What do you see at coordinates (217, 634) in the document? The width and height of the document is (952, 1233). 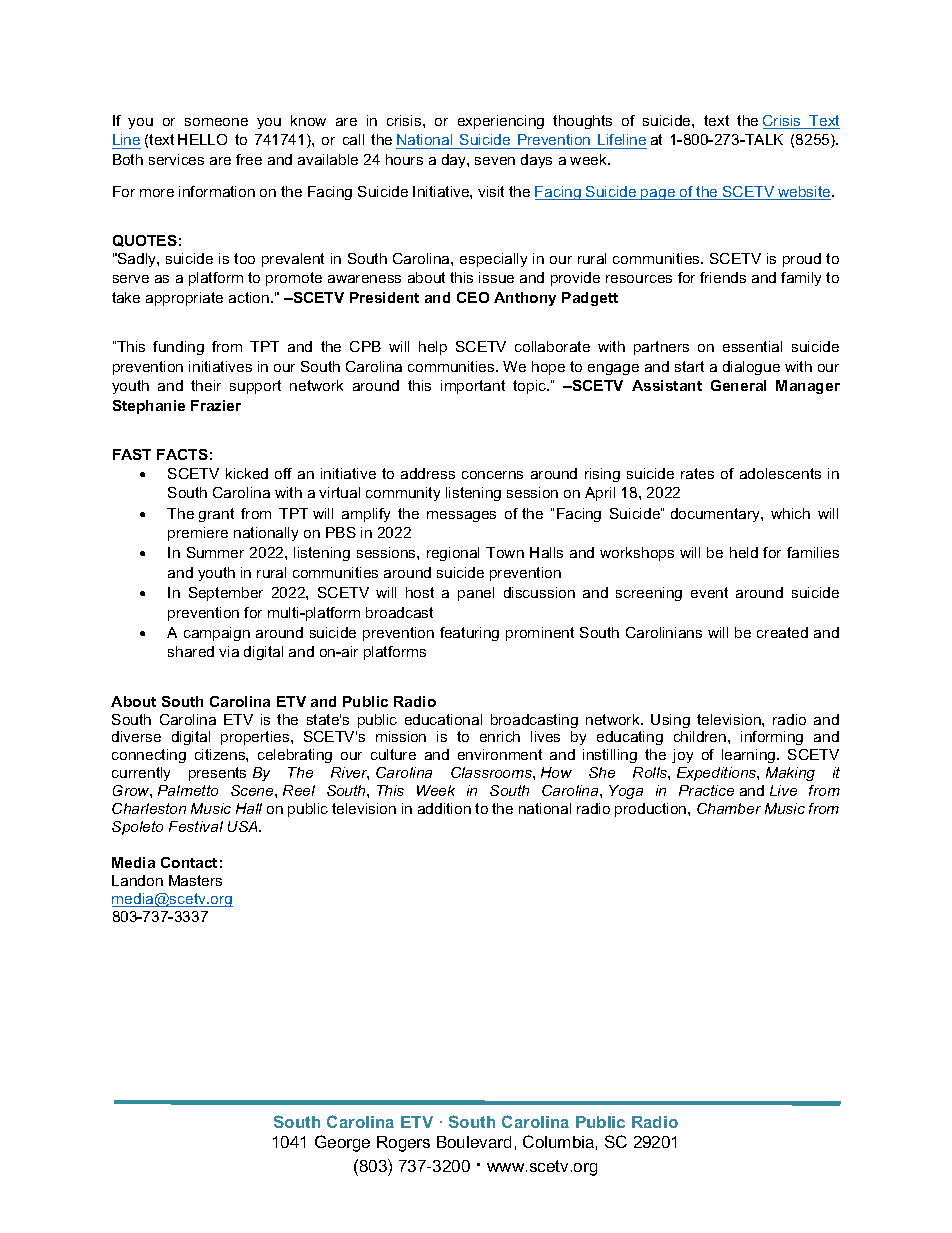 I see `campaign` at bounding box center [217, 634].
